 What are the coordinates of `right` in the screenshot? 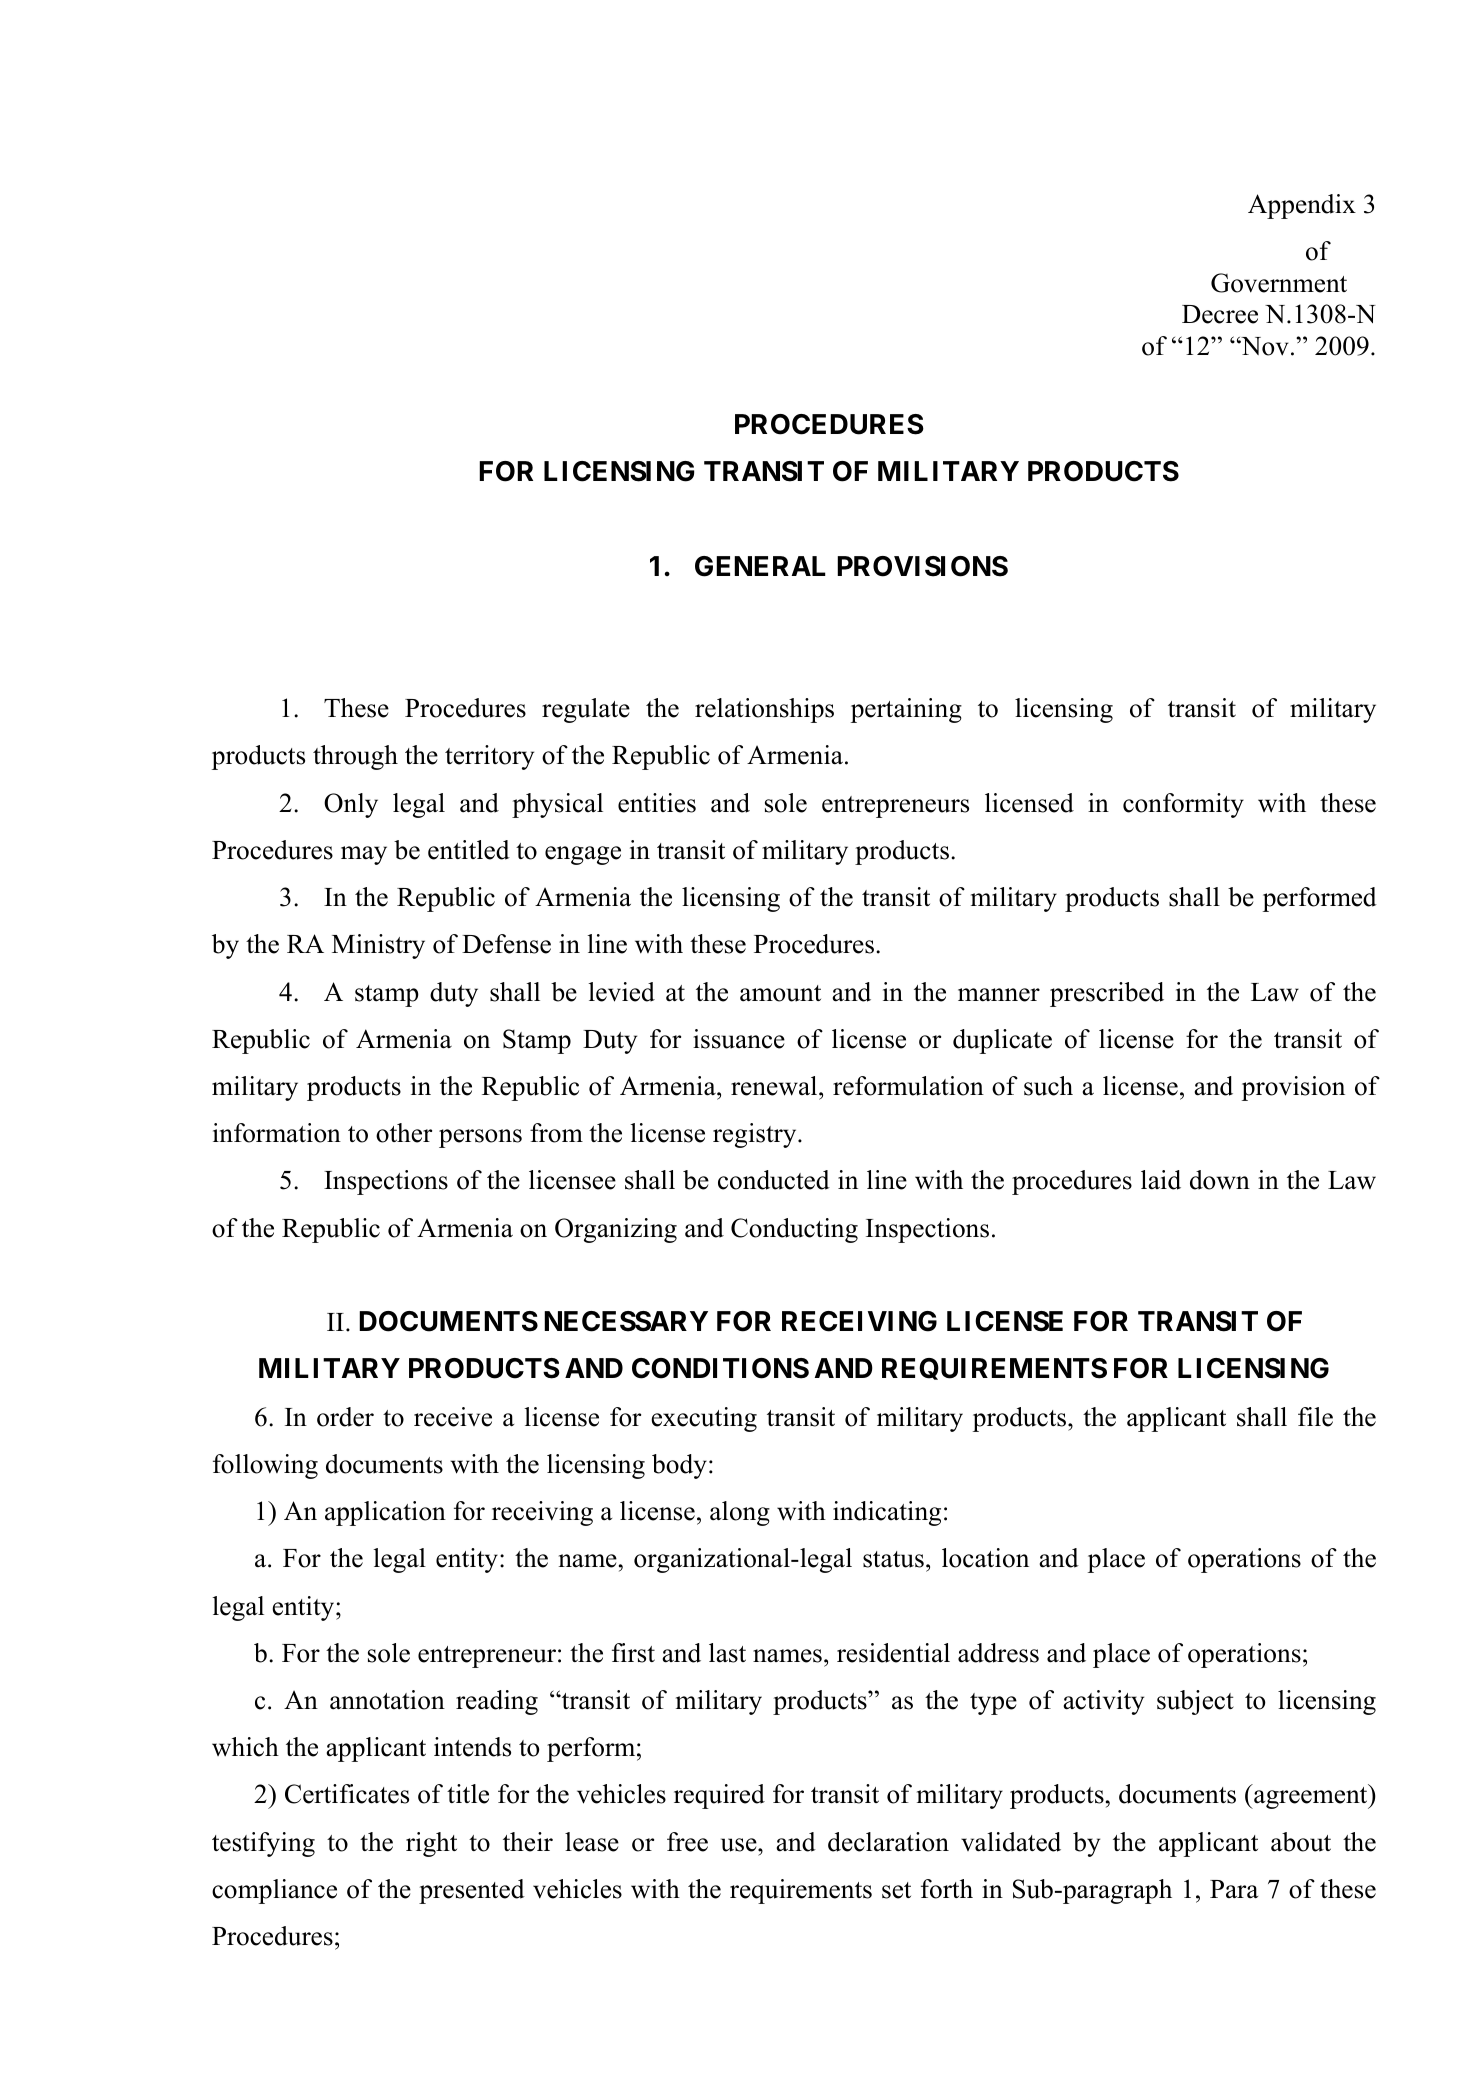 It's located at (431, 1844).
